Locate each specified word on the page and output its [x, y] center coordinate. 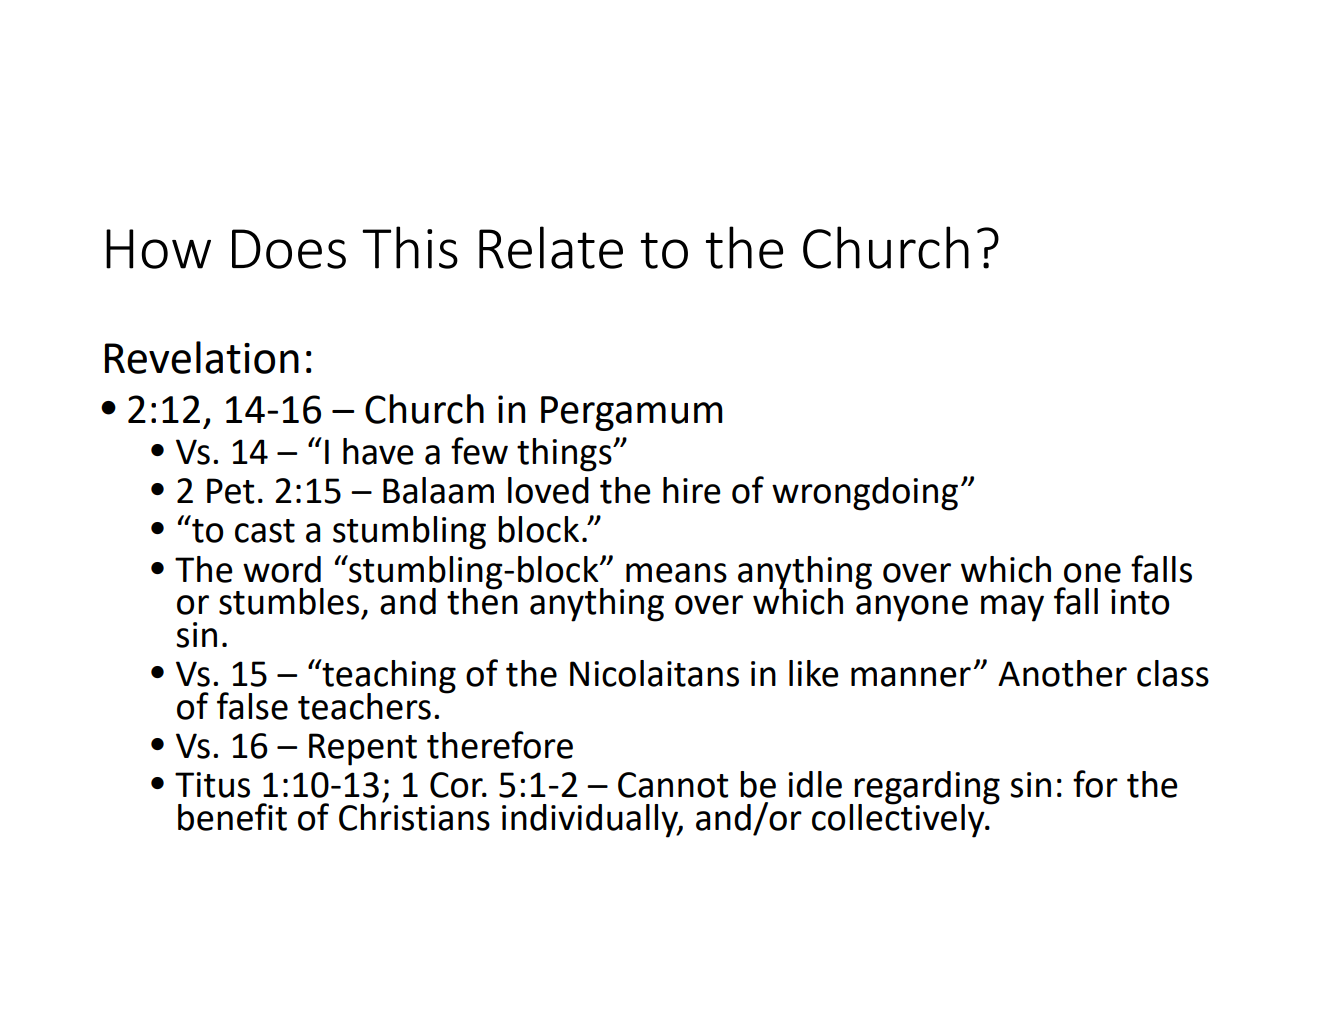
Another [1062, 673]
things [565, 455]
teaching [388, 677]
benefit [232, 817]
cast [265, 531]
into [1140, 602]
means [676, 573]
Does [289, 249]
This [410, 247]
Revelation [202, 357]
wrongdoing [865, 494]
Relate [551, 247]
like [814, 673]
